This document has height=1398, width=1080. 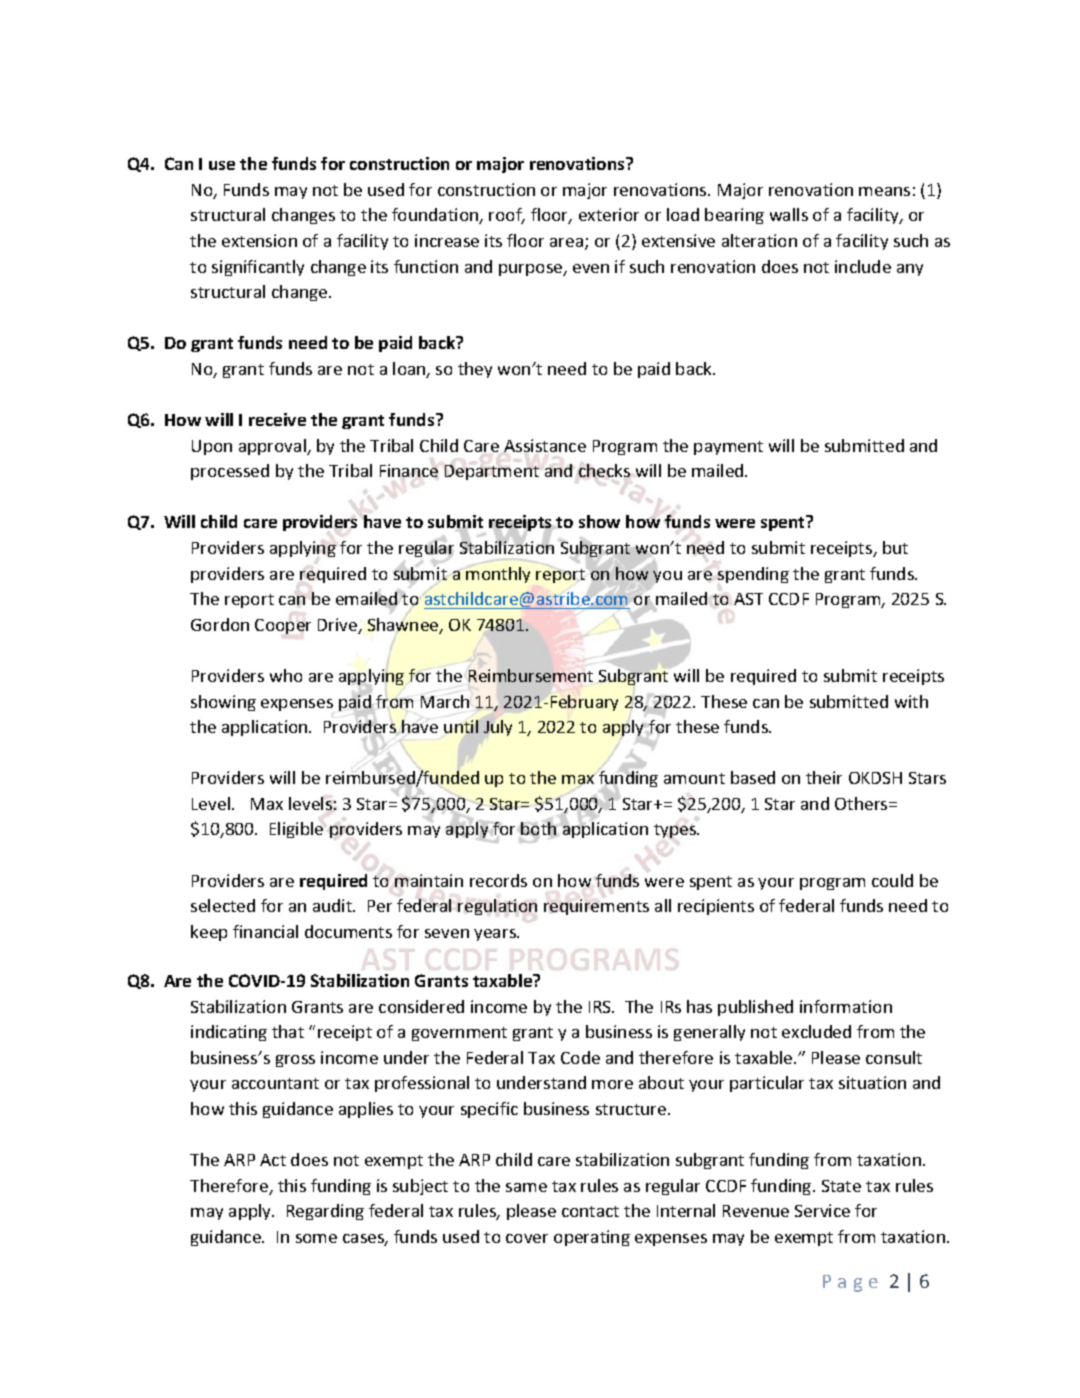 I want to click on walls, so click(x=789, y=214).
